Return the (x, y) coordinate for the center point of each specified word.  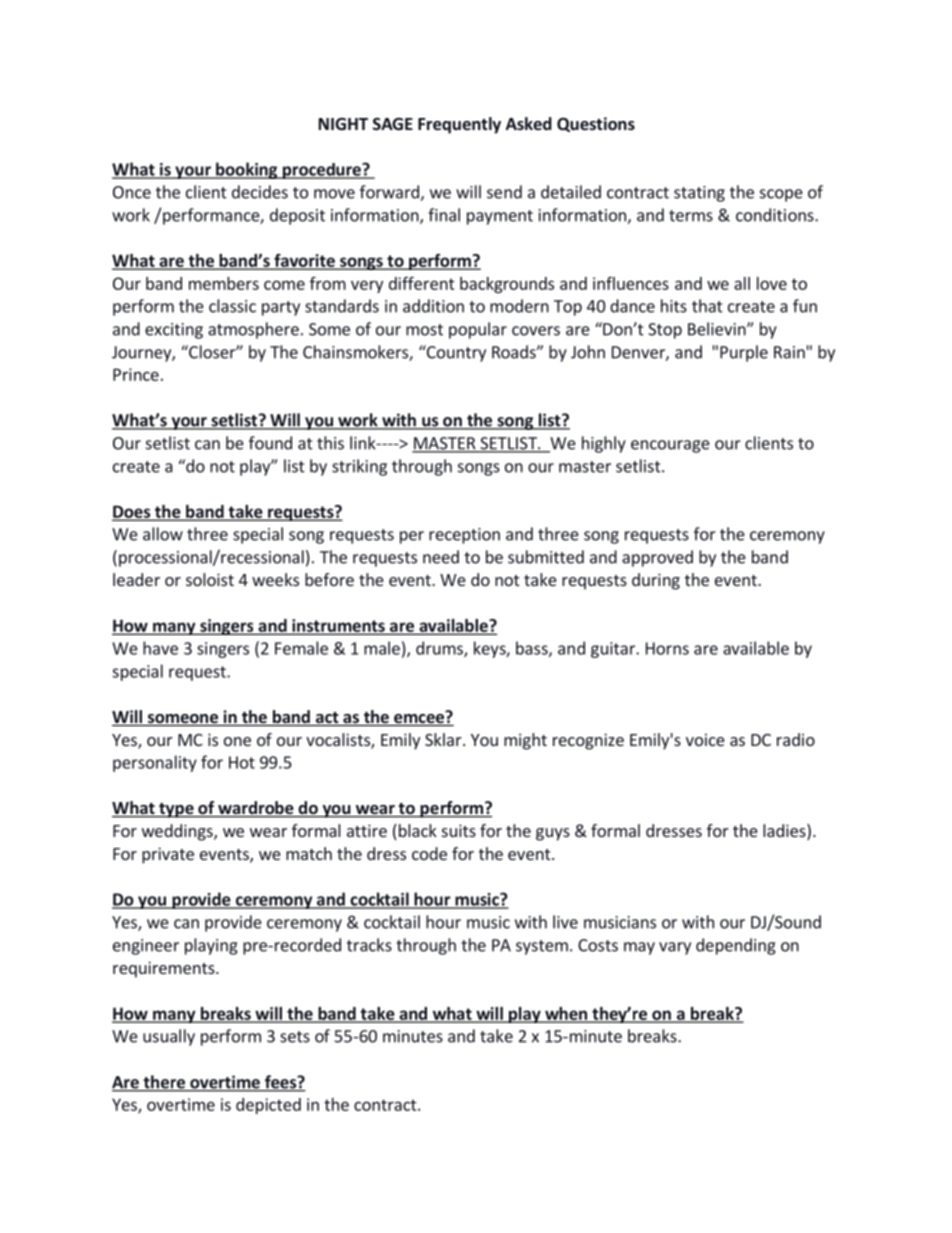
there (164, 1083)
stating (699, 194)
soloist (210, 579)
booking (246, 170)
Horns (667, 648)
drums (440, 649)
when (566, 1014)
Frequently (459, 125)
